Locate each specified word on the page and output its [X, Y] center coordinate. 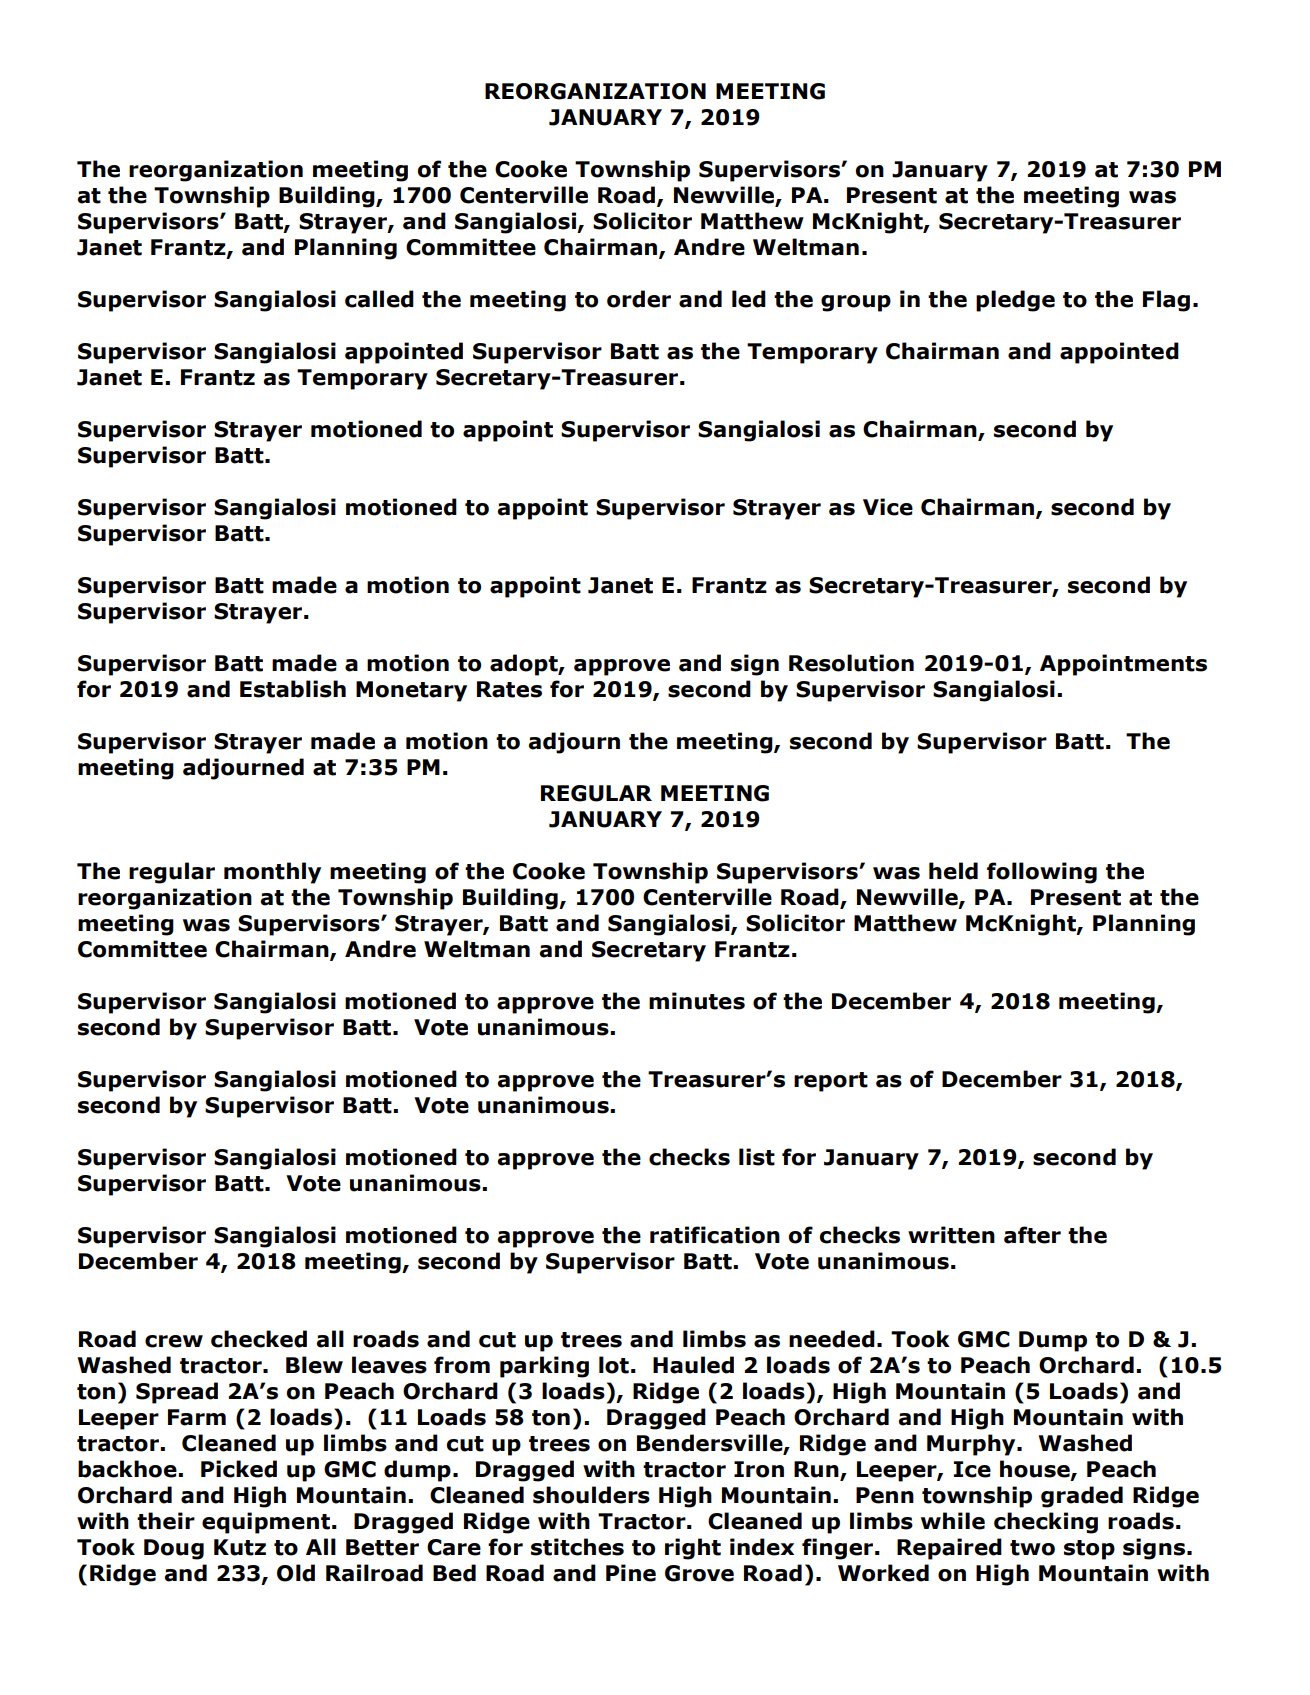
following [1042, 873]
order [639, 299]
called [379, 299]
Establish [293, 689]
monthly [272, 873]
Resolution [851, 663]
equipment [266, 1523]
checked [259, 1339]
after [1032, 1235]
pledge [1015, 301]
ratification [715, 1235]
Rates [509, 689]
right [693, 1549]
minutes [697, 1001]
